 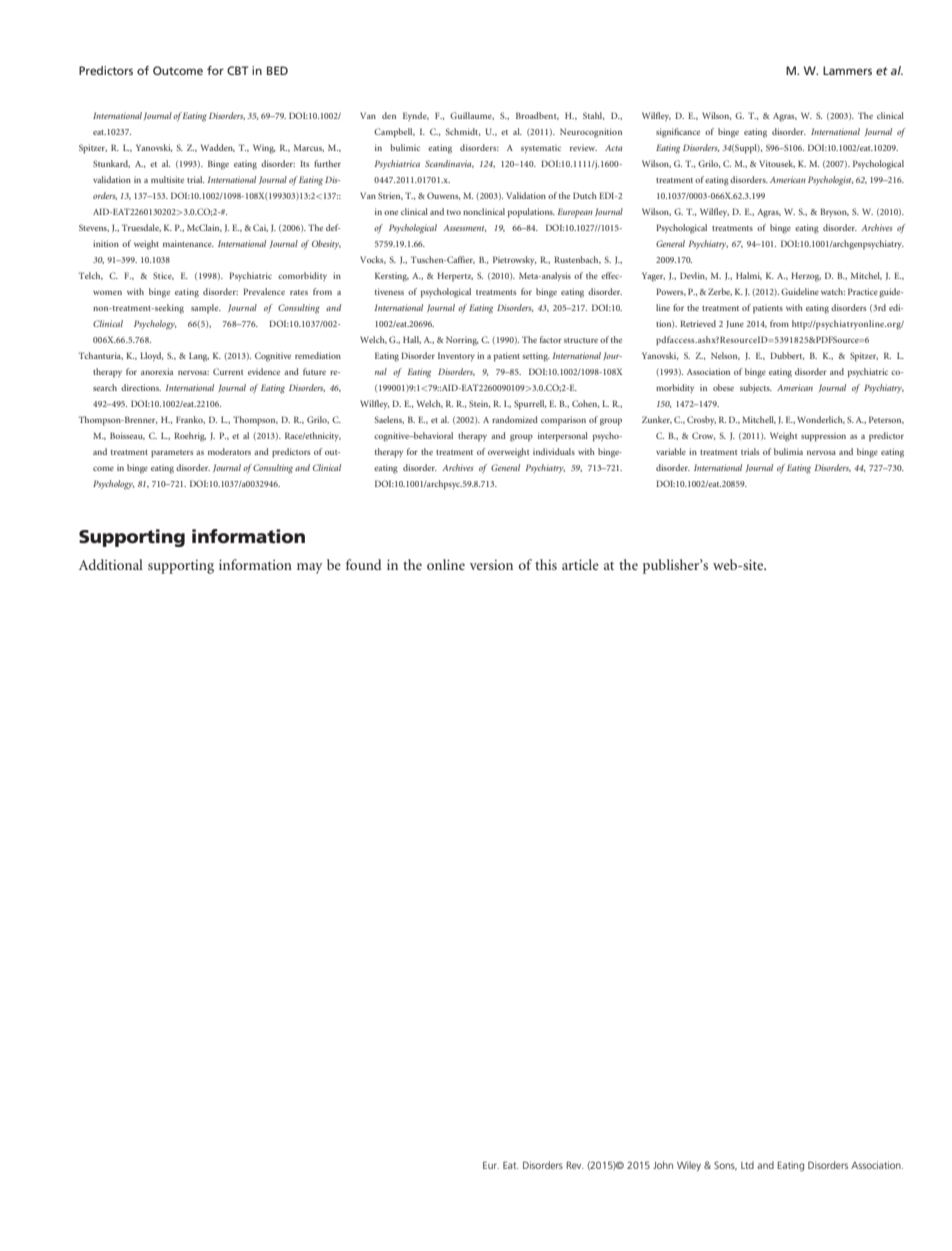 I want to click on article, so click(x=580, y=564).
